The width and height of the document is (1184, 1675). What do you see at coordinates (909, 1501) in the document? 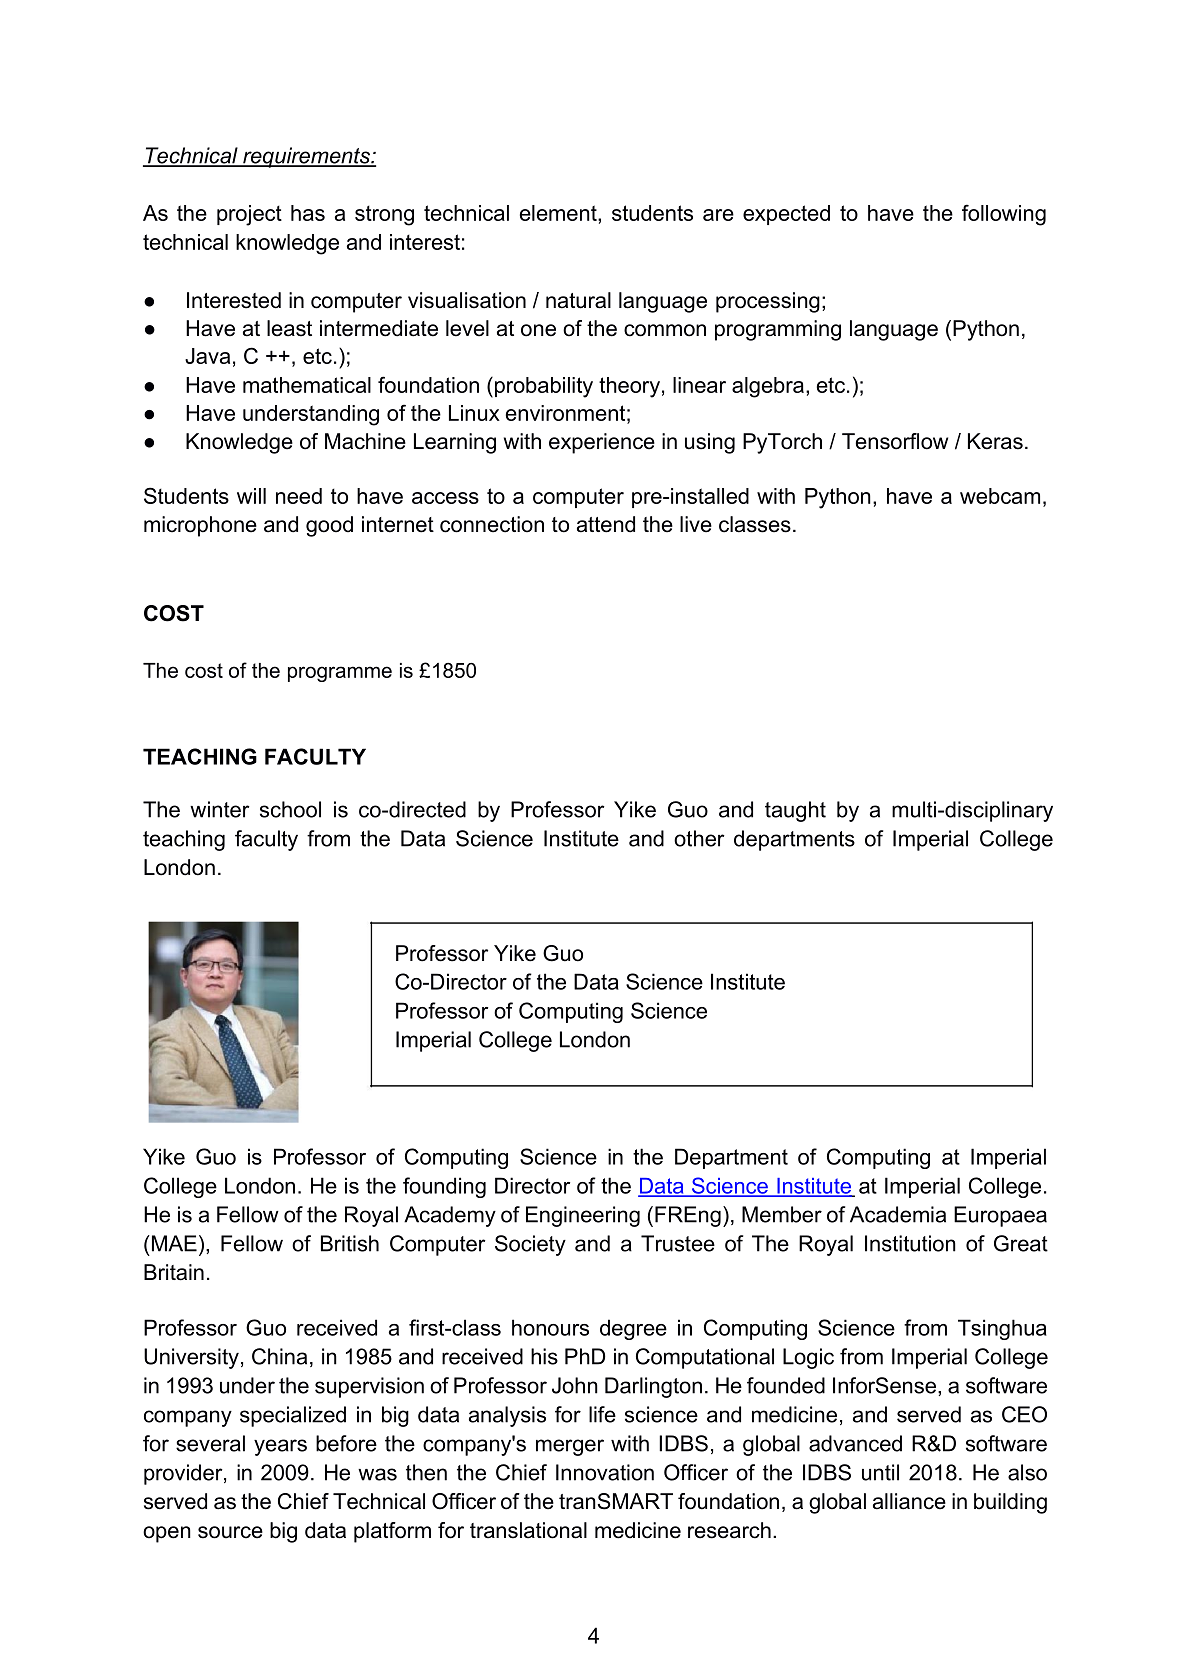
I see `alliance` at bounding box center [909, 1501].
